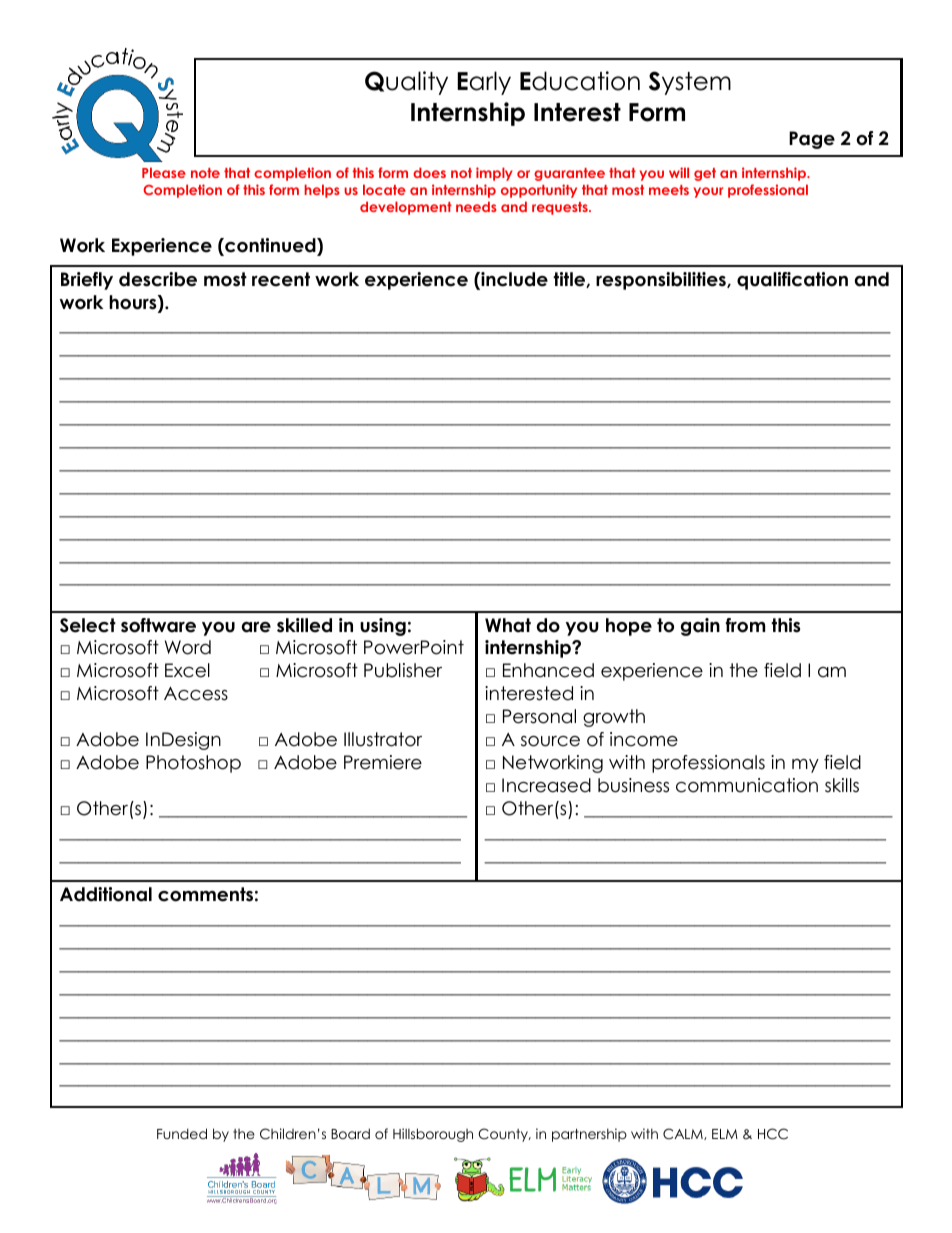 The width and height of the image is (952, 1233). Describe the element at coordinates (745, 625) in the image. I see `from` at that location.
